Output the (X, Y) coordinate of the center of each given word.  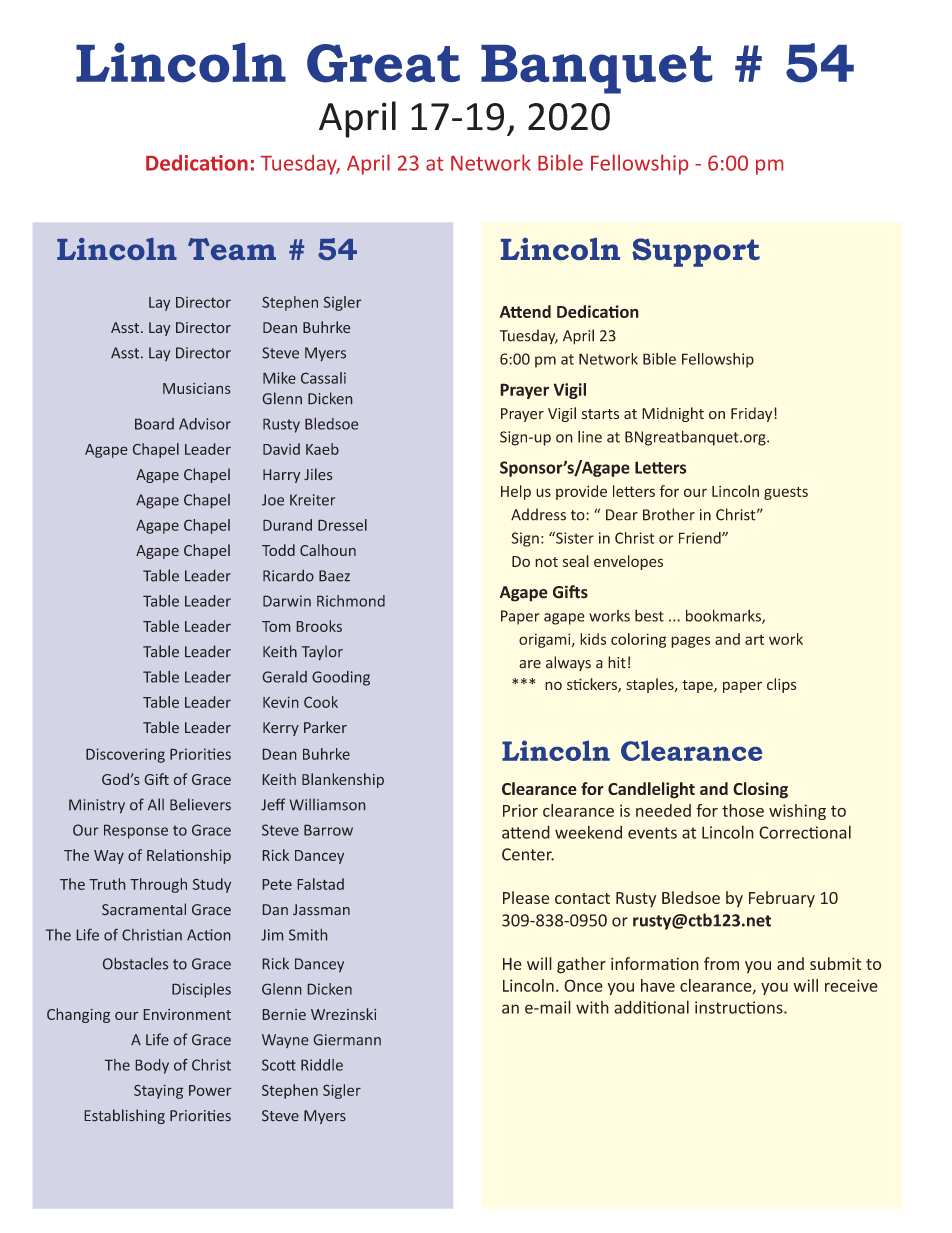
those (743, 810)
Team (232, 249)
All (156, 804)
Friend (701, 538)
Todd (278, 550)
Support (696, 252)
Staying (158, 1092)
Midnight (673, 414)
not (546, 562)
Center (528, 854)
